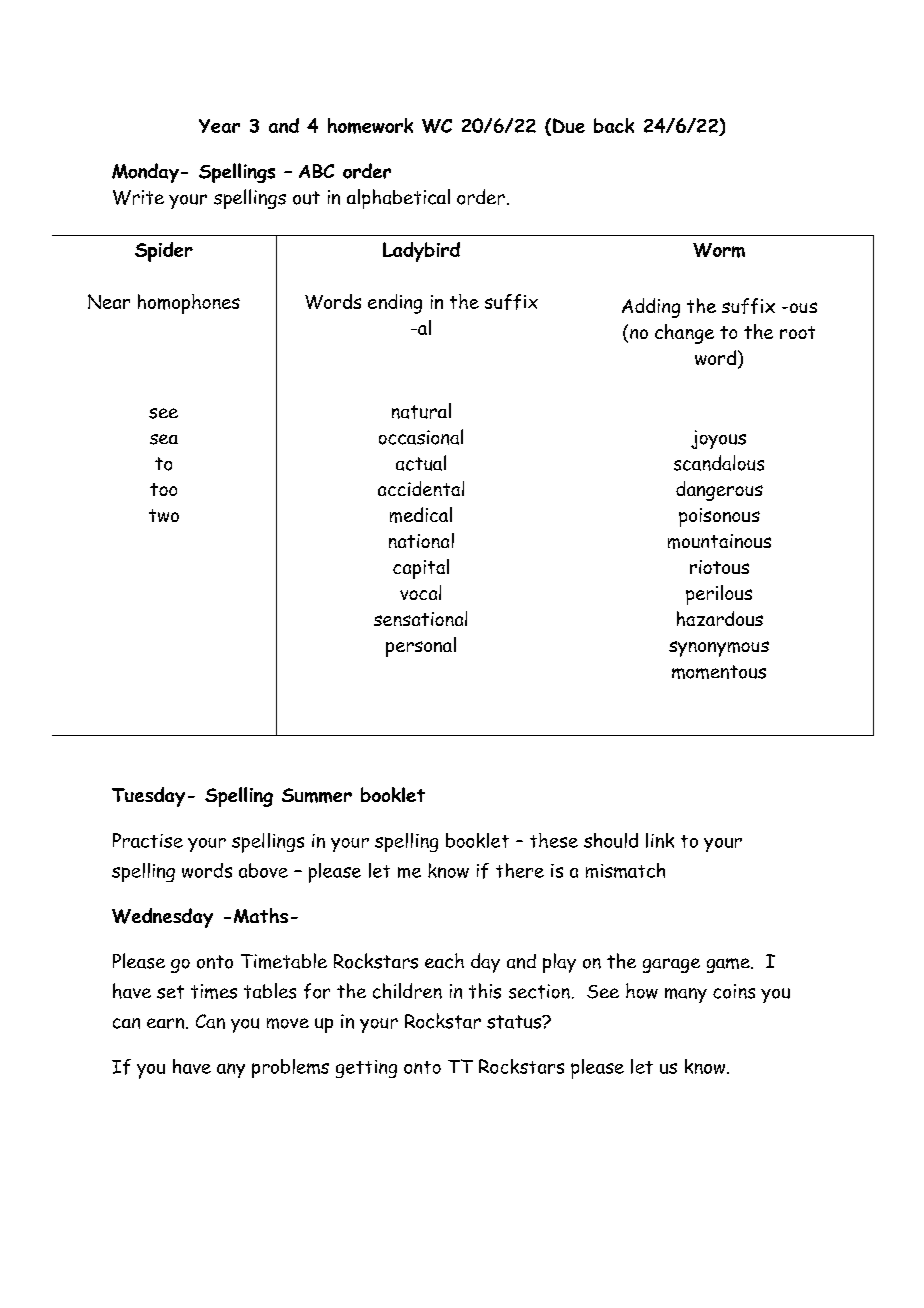  Describe the element at coordinates (718, 439) in the screenshot. I see `joyous` at that location.
